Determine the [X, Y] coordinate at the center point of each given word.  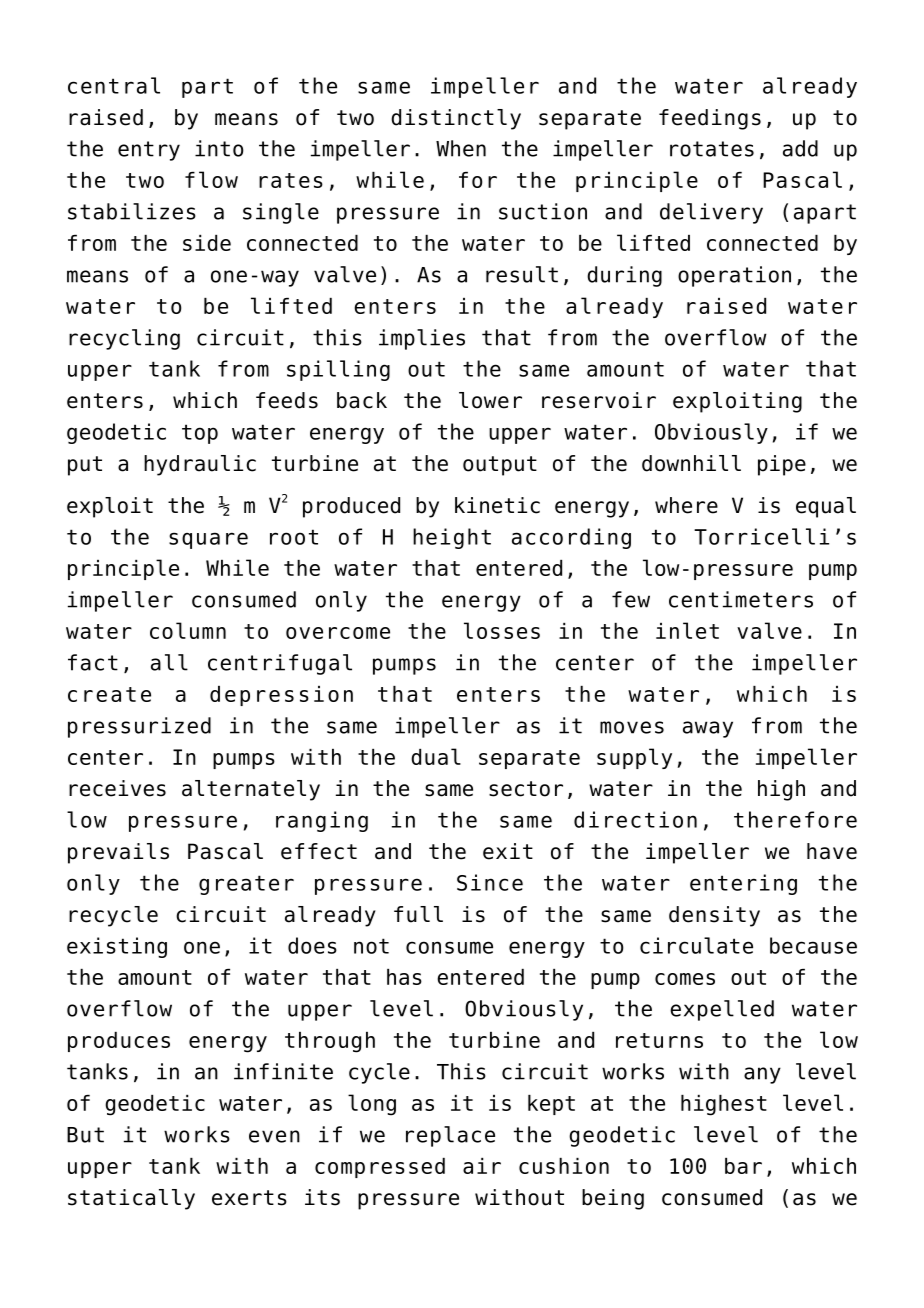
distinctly [456, 119]
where [686, 505]
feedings [710, 119]
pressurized [139, 727]
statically [131, 1199]
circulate [696, 945]
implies [422, 339]
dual [436, 756]
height [452, 538]
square [208, 540]
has [404, 977]
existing [117, 947]
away [708, 729]
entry [149, 151]
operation [734, 276]
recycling [124, 339]
